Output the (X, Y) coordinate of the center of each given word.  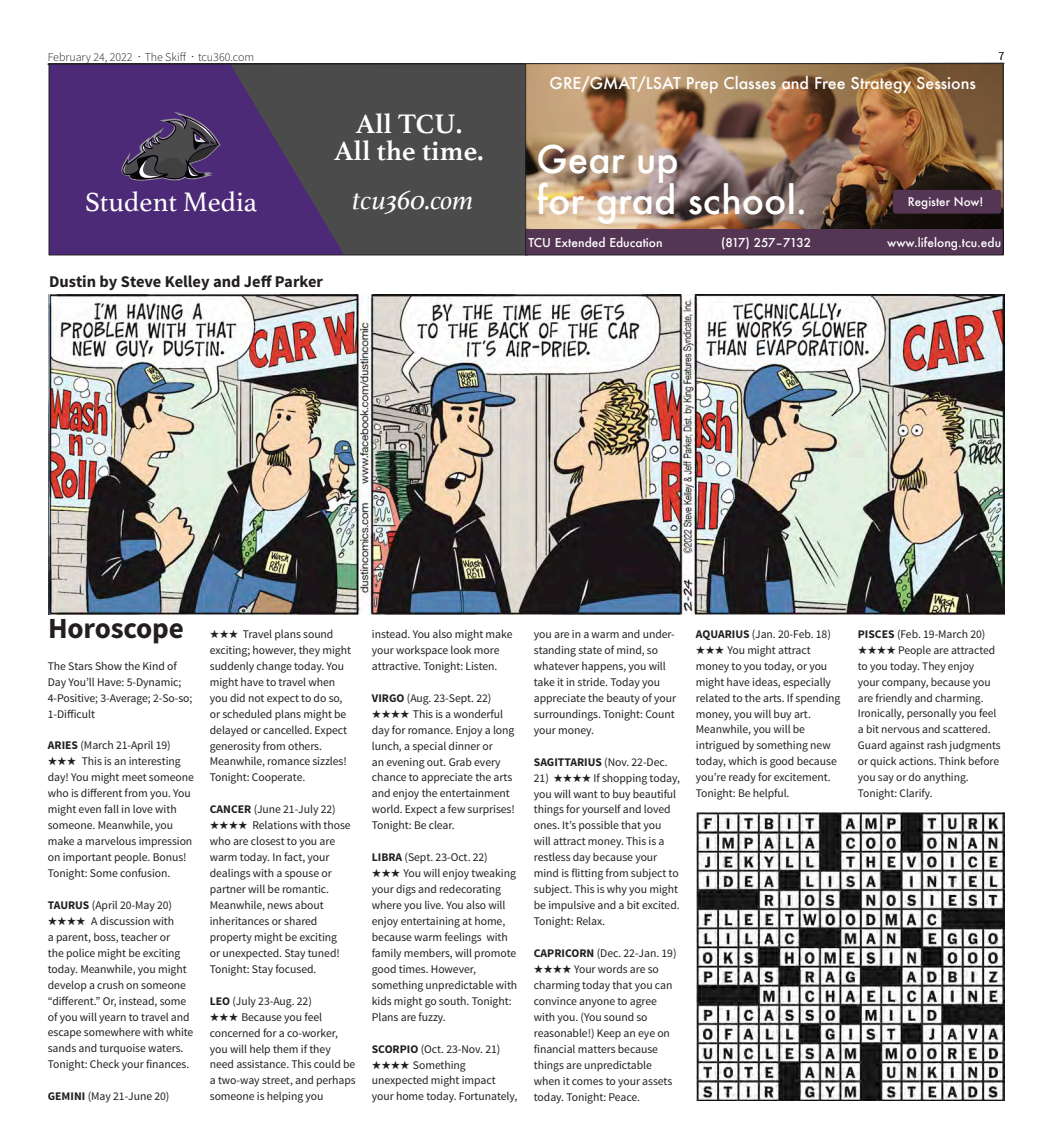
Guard (872, 745)
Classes (750, 82)
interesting (155, 762)
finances (167, 1063)
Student (131, 201)
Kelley (188, 282)
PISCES (876, 634)
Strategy (881, 84)
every (487, 764)
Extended (580, 242)
